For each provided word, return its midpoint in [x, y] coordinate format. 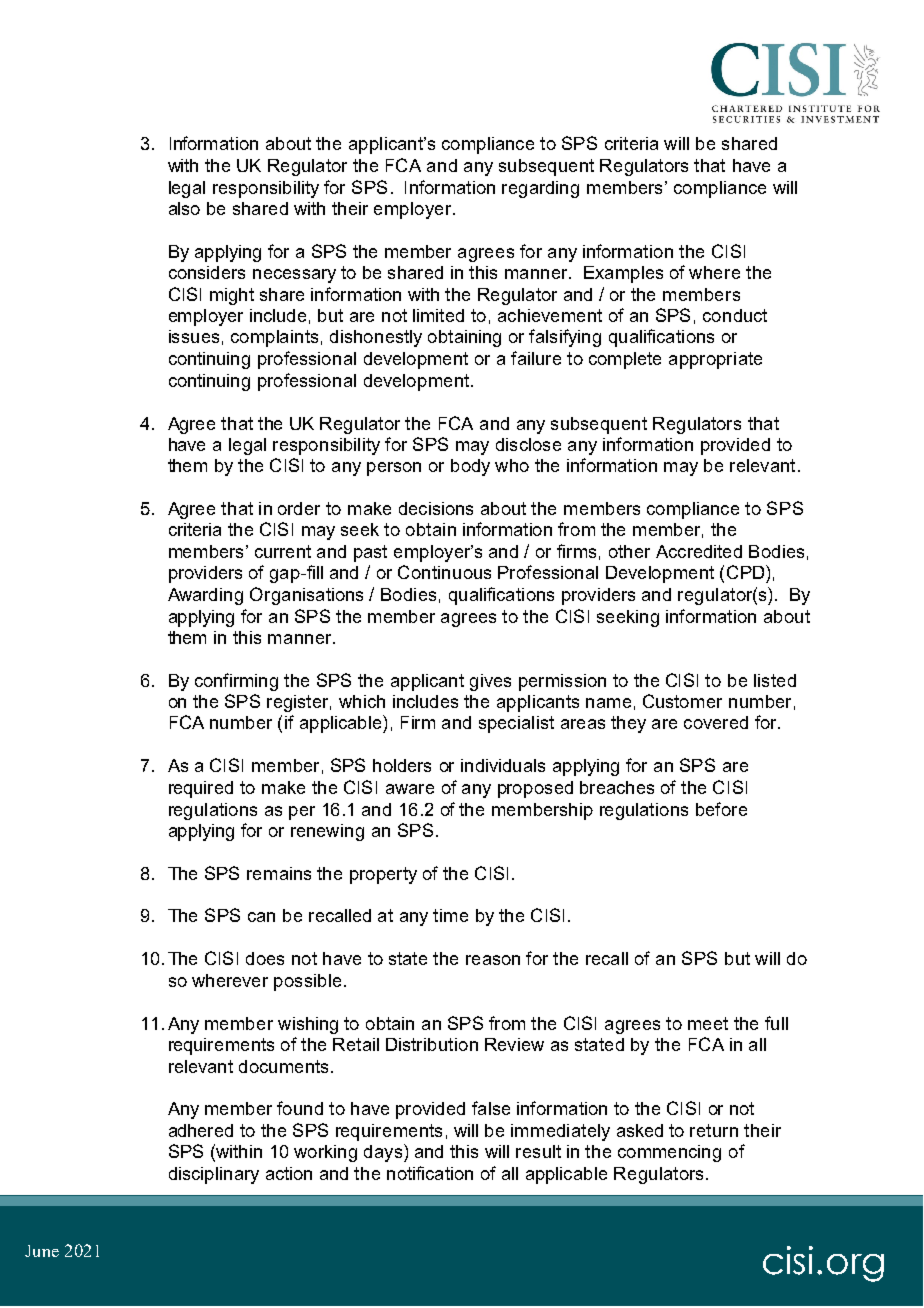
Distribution [432, 1044]
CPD [747, 572]
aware [410, 789]
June [42, 1251]
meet [708, 1023]
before [721, 809]
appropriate [715, 360]
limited [438, 315]
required [201, 789]
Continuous [444, 572]
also [184, 208]
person [394, 469]
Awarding [205, 596]
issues [194, 336]
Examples [623, 274]
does [265, 958]
